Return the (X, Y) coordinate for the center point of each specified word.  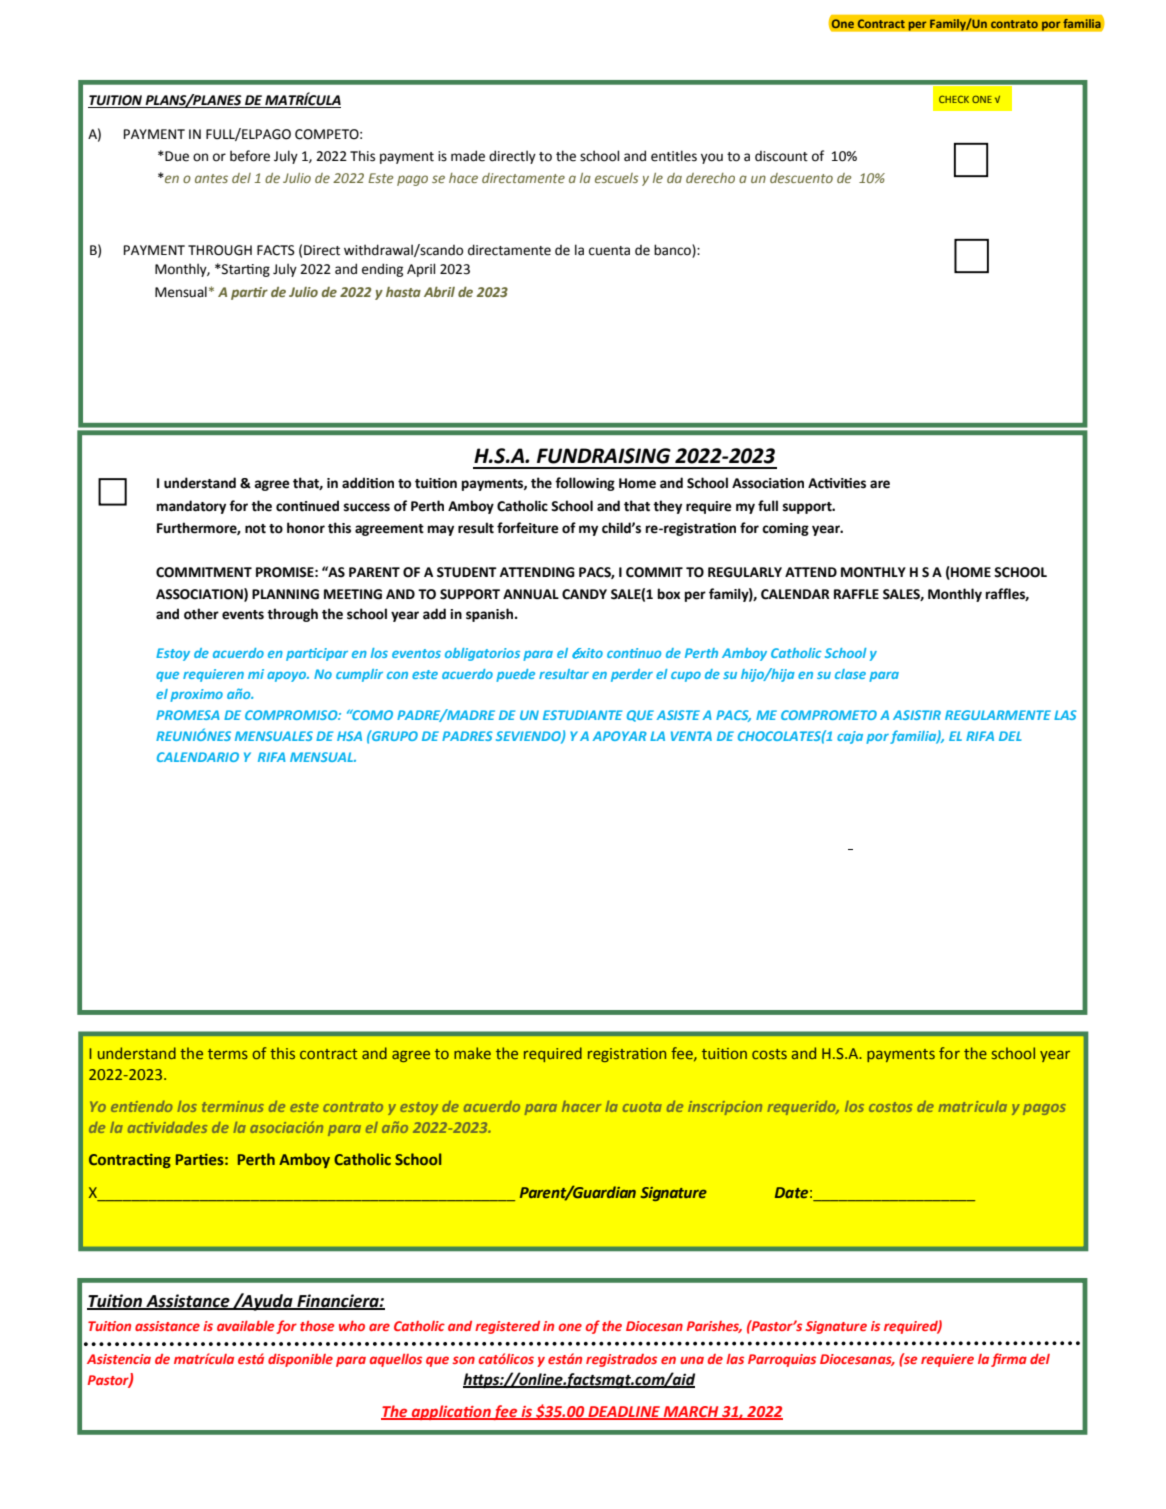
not (255, 529)
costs (769, 1054)
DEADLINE (624, 1413)
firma (1009, 1360)
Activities (837, 483)
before (250, 156)
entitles (674, 156)
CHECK (954, 99)
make (472, 1053)
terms (228, 1054)
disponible (300, 1360)
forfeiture (528, 528)
